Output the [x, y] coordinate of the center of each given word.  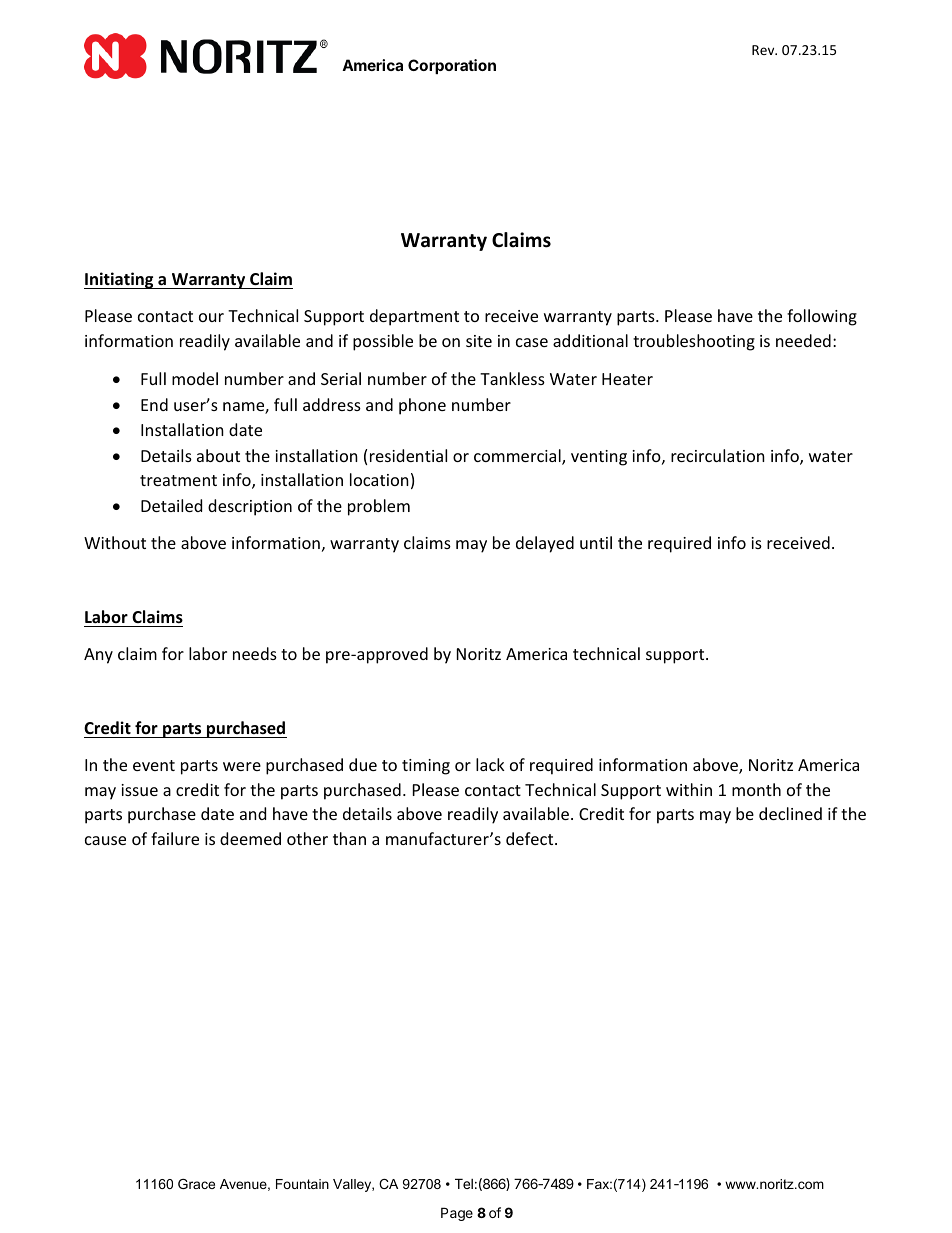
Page [457, 1214]
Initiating [120, 280]
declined [790, 813]
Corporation [452, 66]
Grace [196, 1184]
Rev [764, 50]
